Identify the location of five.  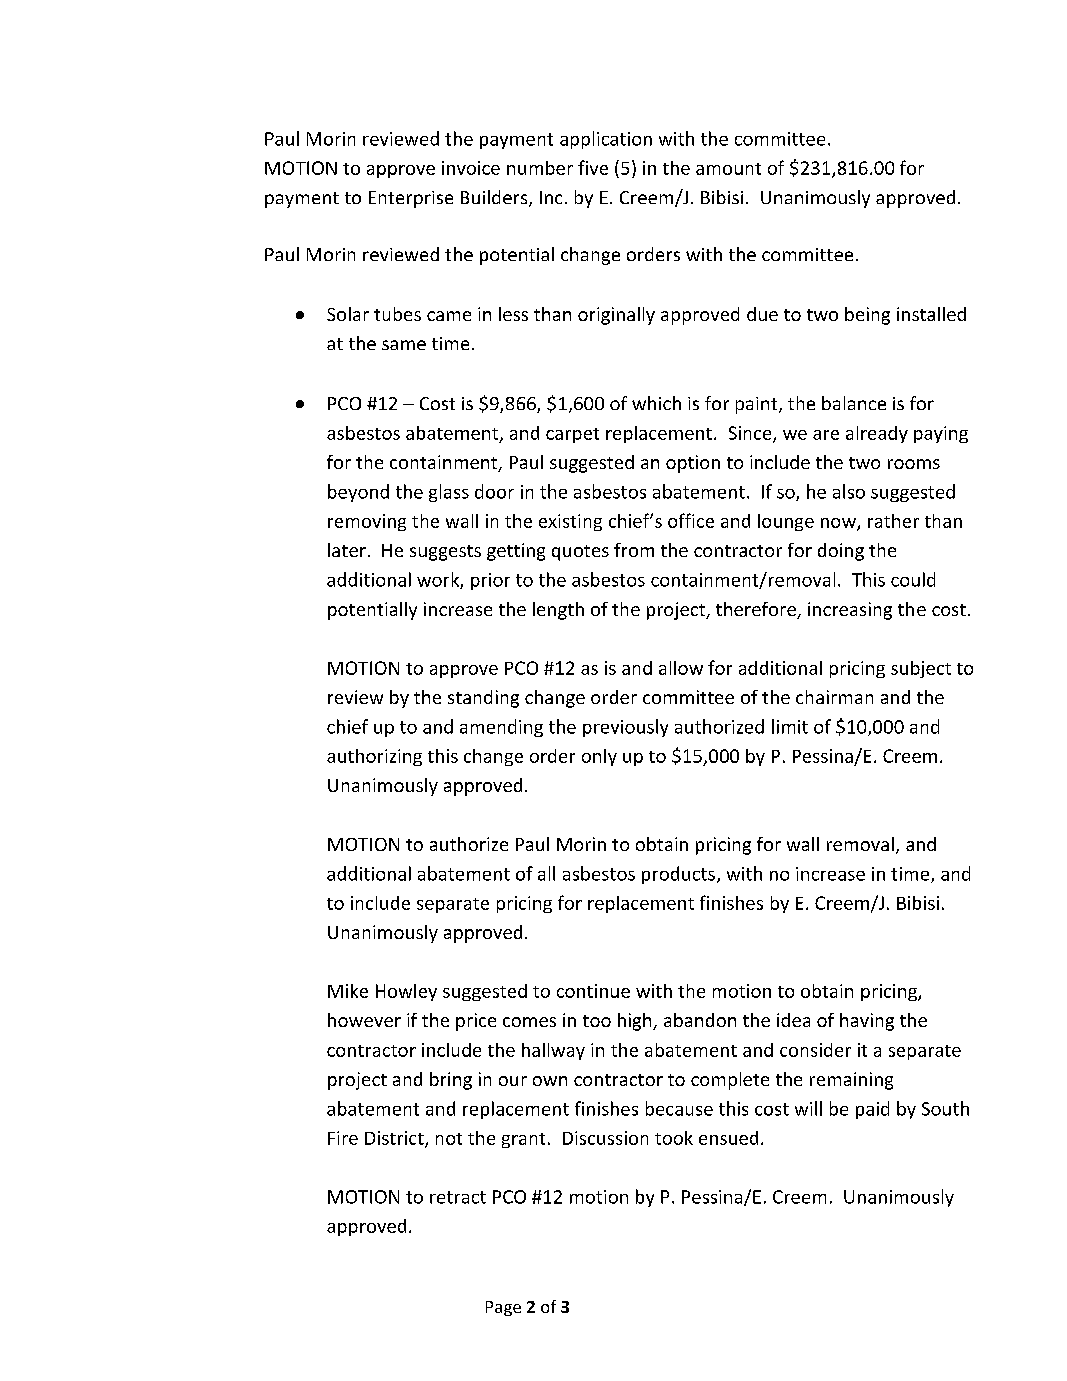
(593, 167).
